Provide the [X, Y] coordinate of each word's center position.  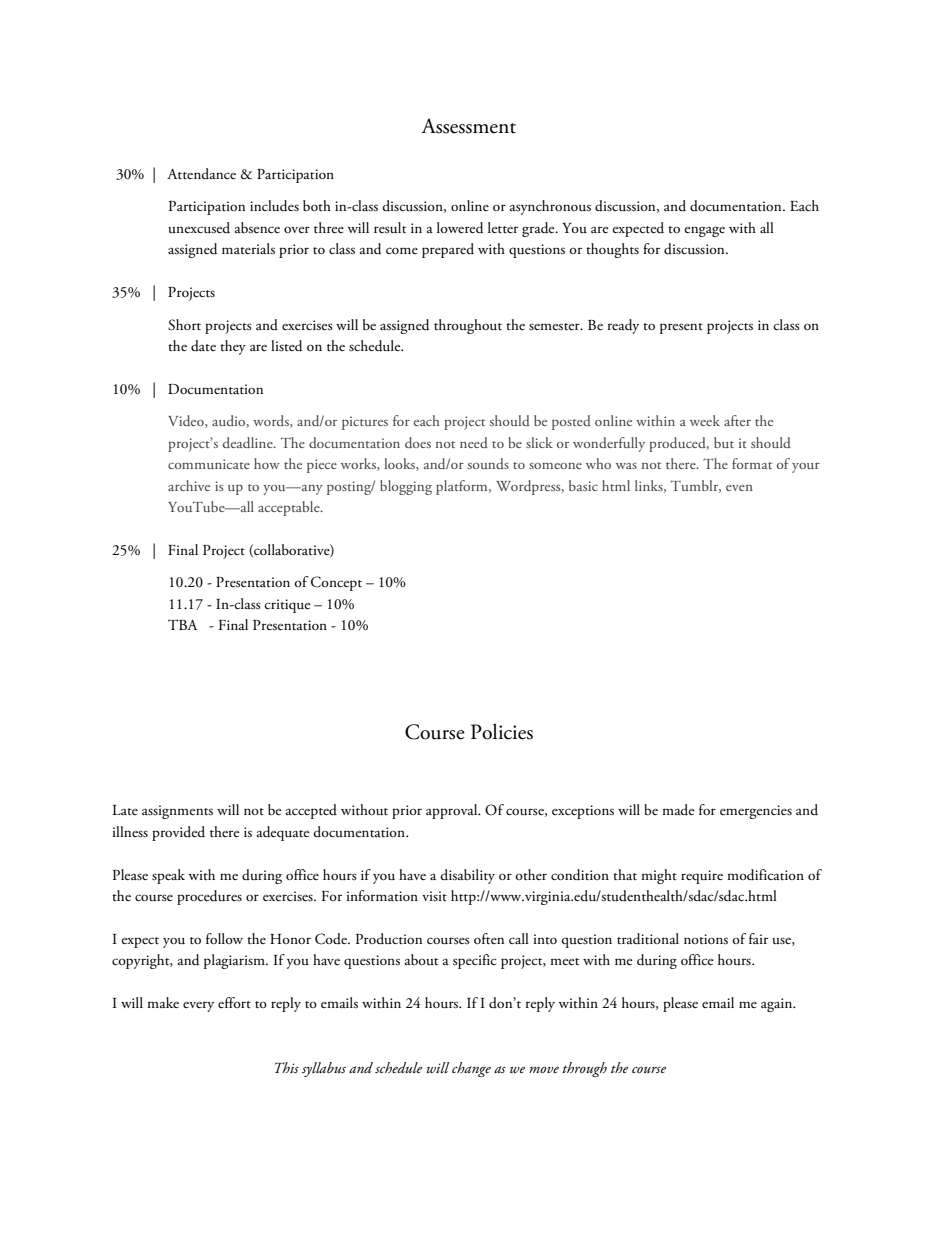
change [471, 1069]
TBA [183, 624]
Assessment [468, 126]
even [739, 488]
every [198, 1006]
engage [704, 231]
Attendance [201, 174]
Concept [336, 583]
